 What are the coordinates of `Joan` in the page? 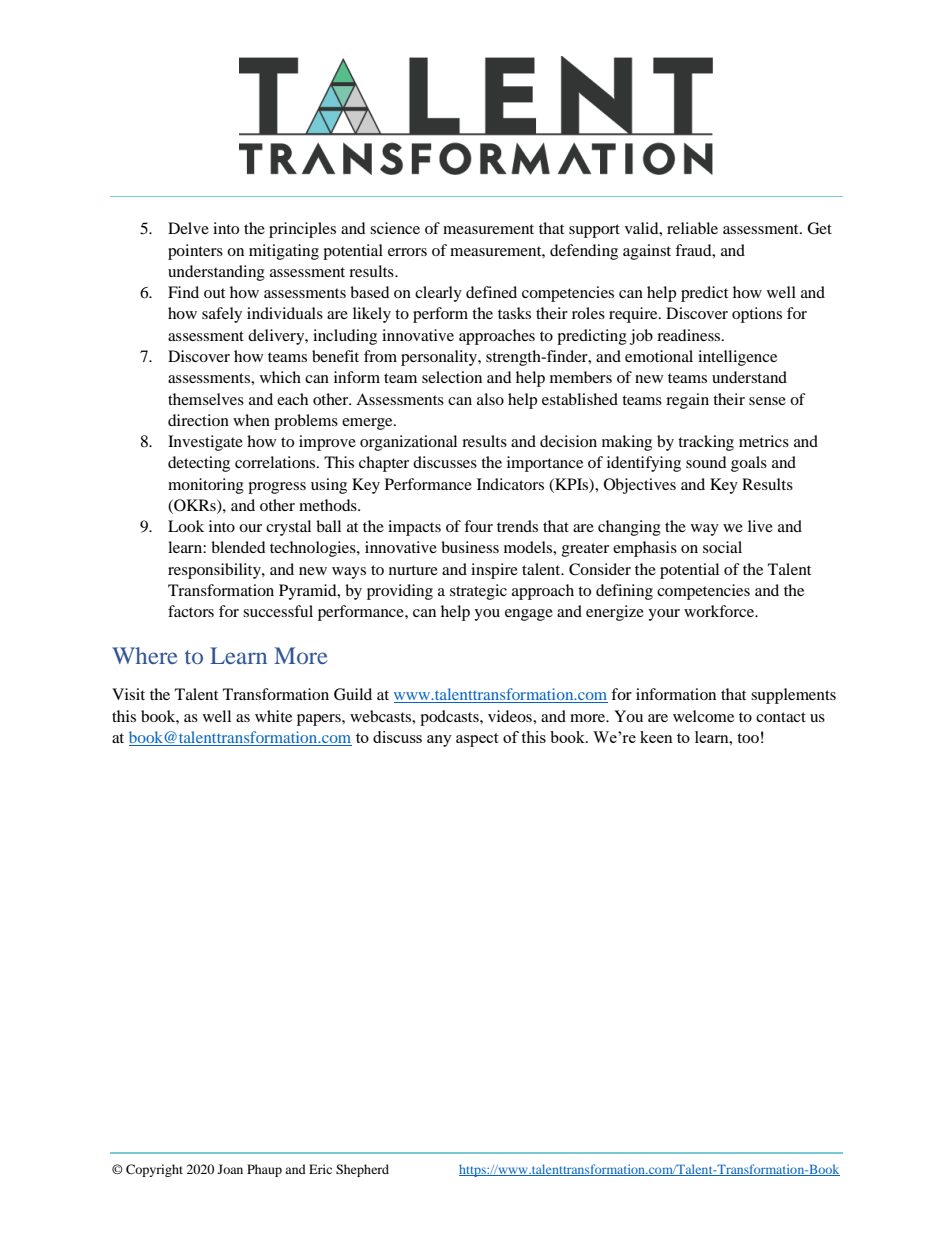 It's located at (230, 1169).
